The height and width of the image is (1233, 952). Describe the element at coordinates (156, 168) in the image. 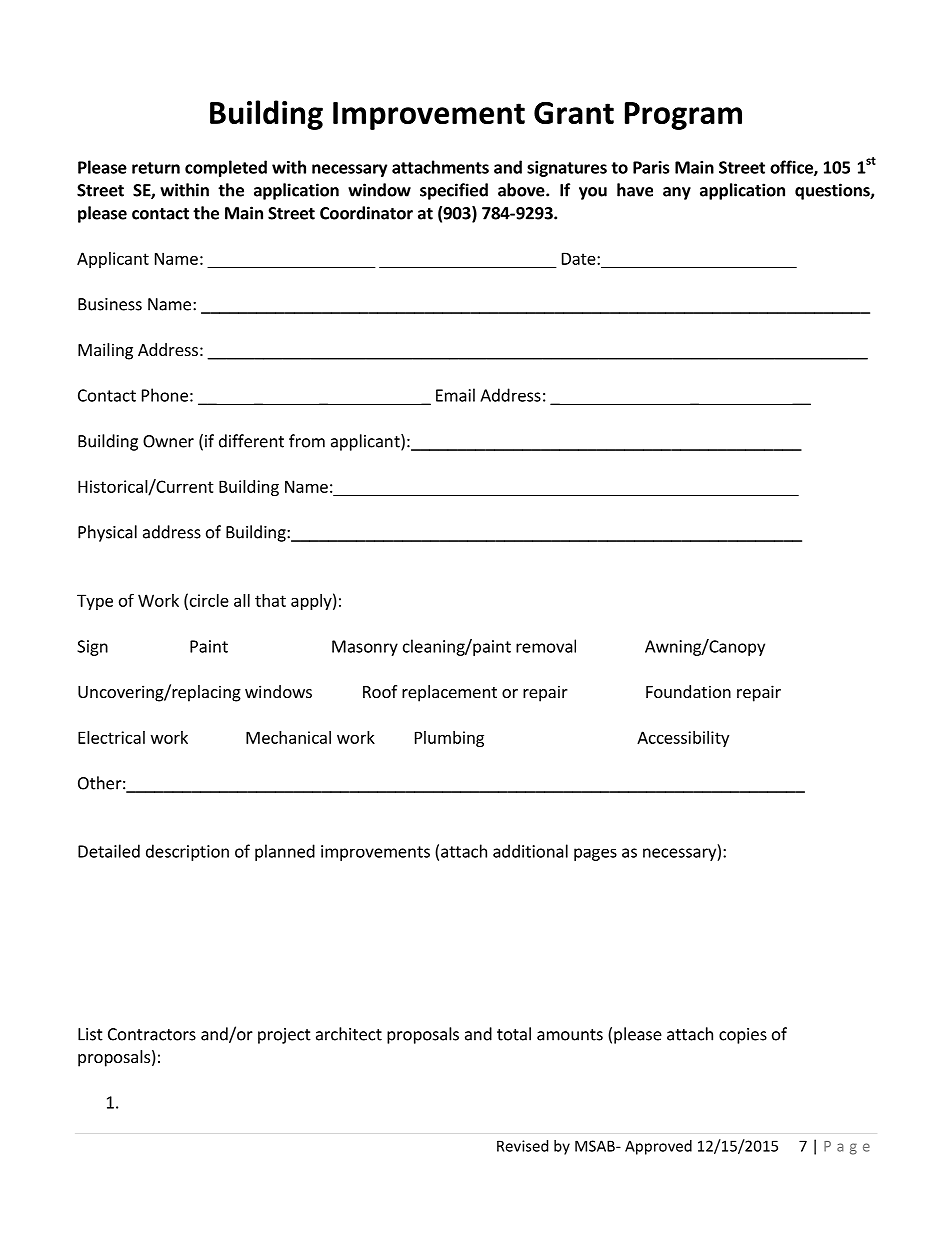

I see `return` at that location.
